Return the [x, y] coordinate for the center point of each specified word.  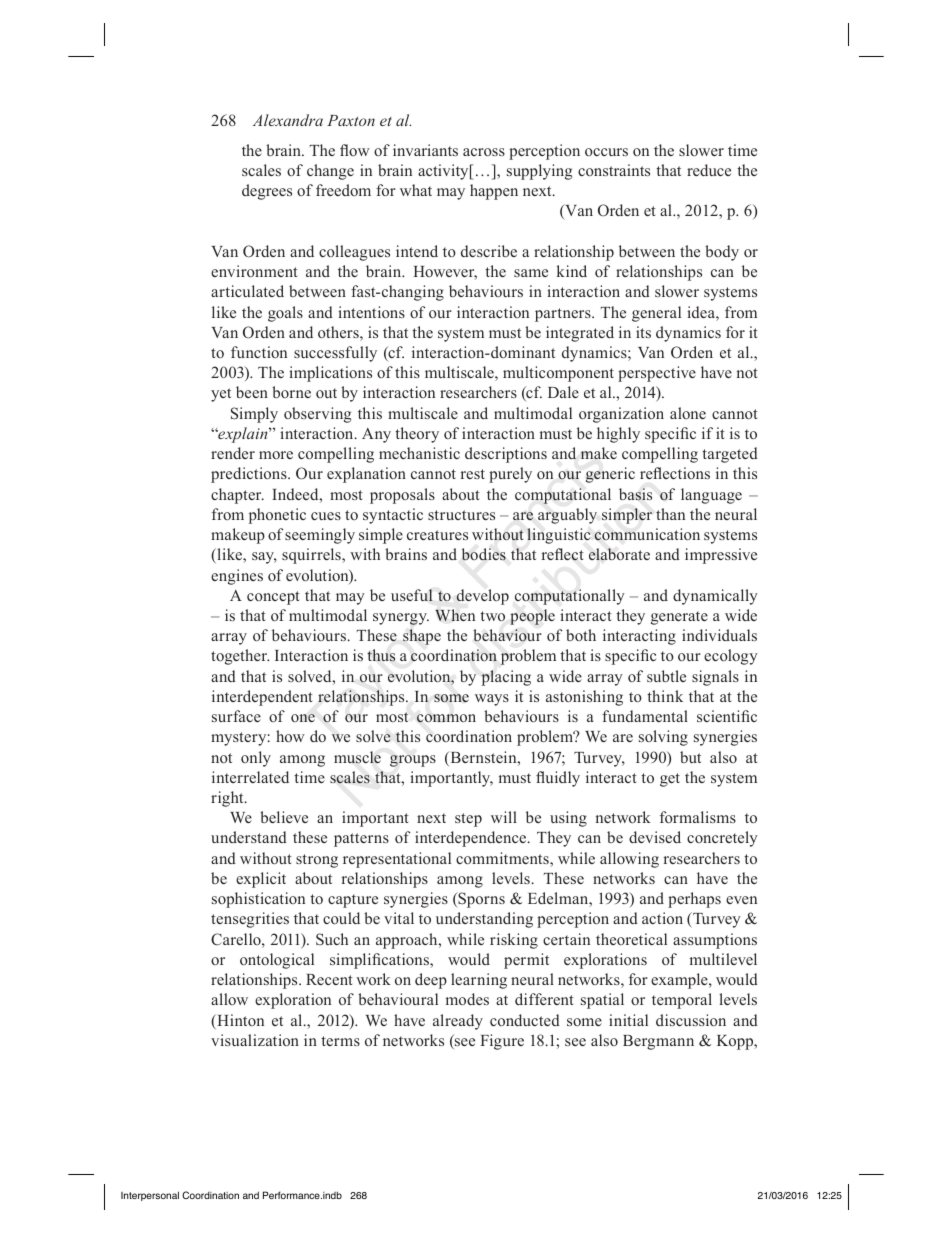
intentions [371, 312]
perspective [657, 374]
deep [431, 981]
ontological [277, 961]
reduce [709, 170]
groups [413, 761]
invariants [425, 150]
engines [237, 577]
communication [647, 534]
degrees [267, 192]
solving [663, 738]
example [680, 981]
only [256, 759]
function [259, 352]
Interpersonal [150, 1196]
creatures [437, 535]
